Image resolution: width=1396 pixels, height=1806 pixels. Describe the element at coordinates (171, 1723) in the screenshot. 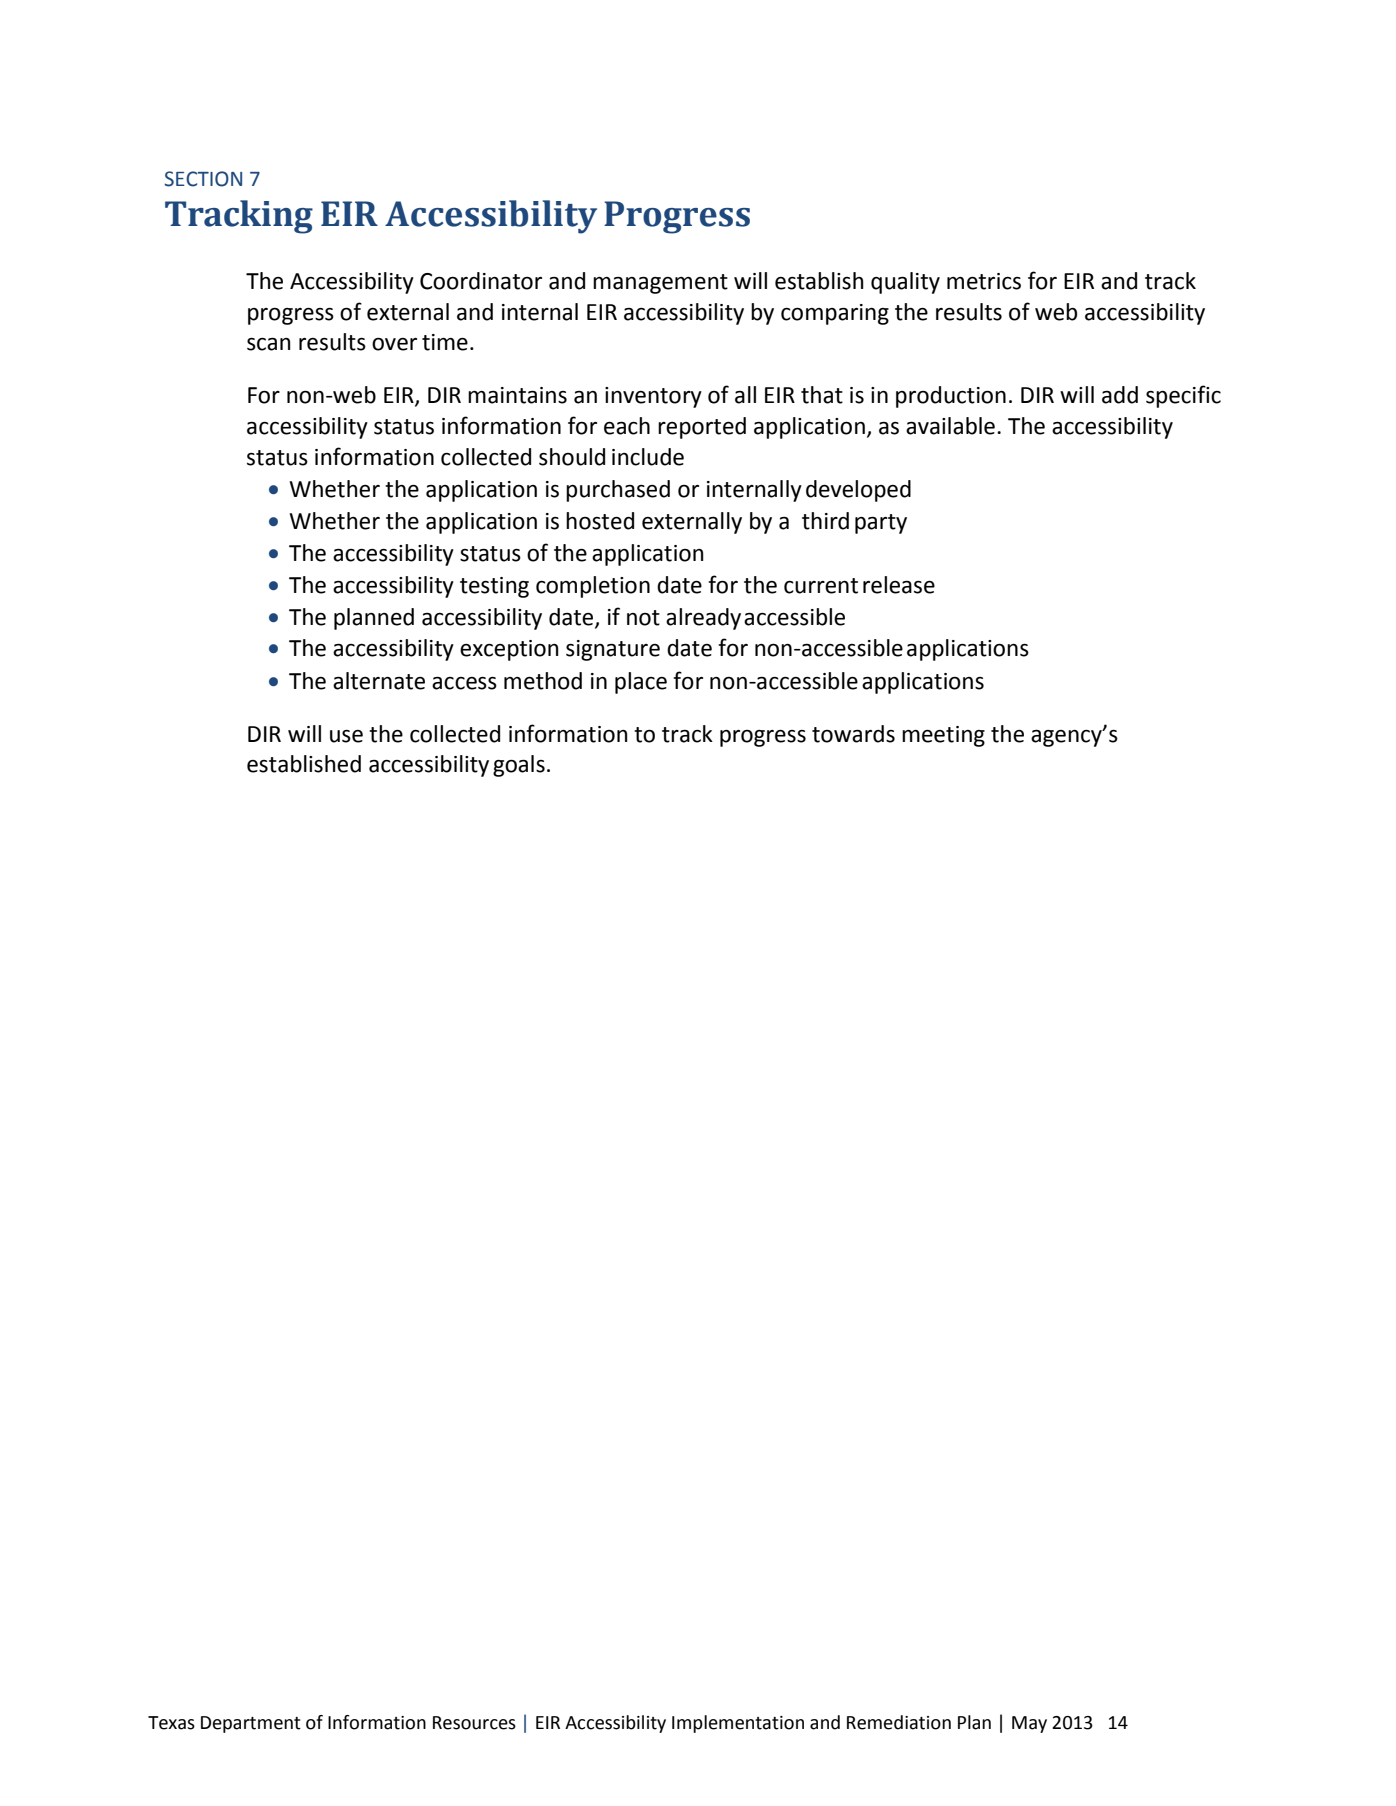

I see `Texas` at that location.
